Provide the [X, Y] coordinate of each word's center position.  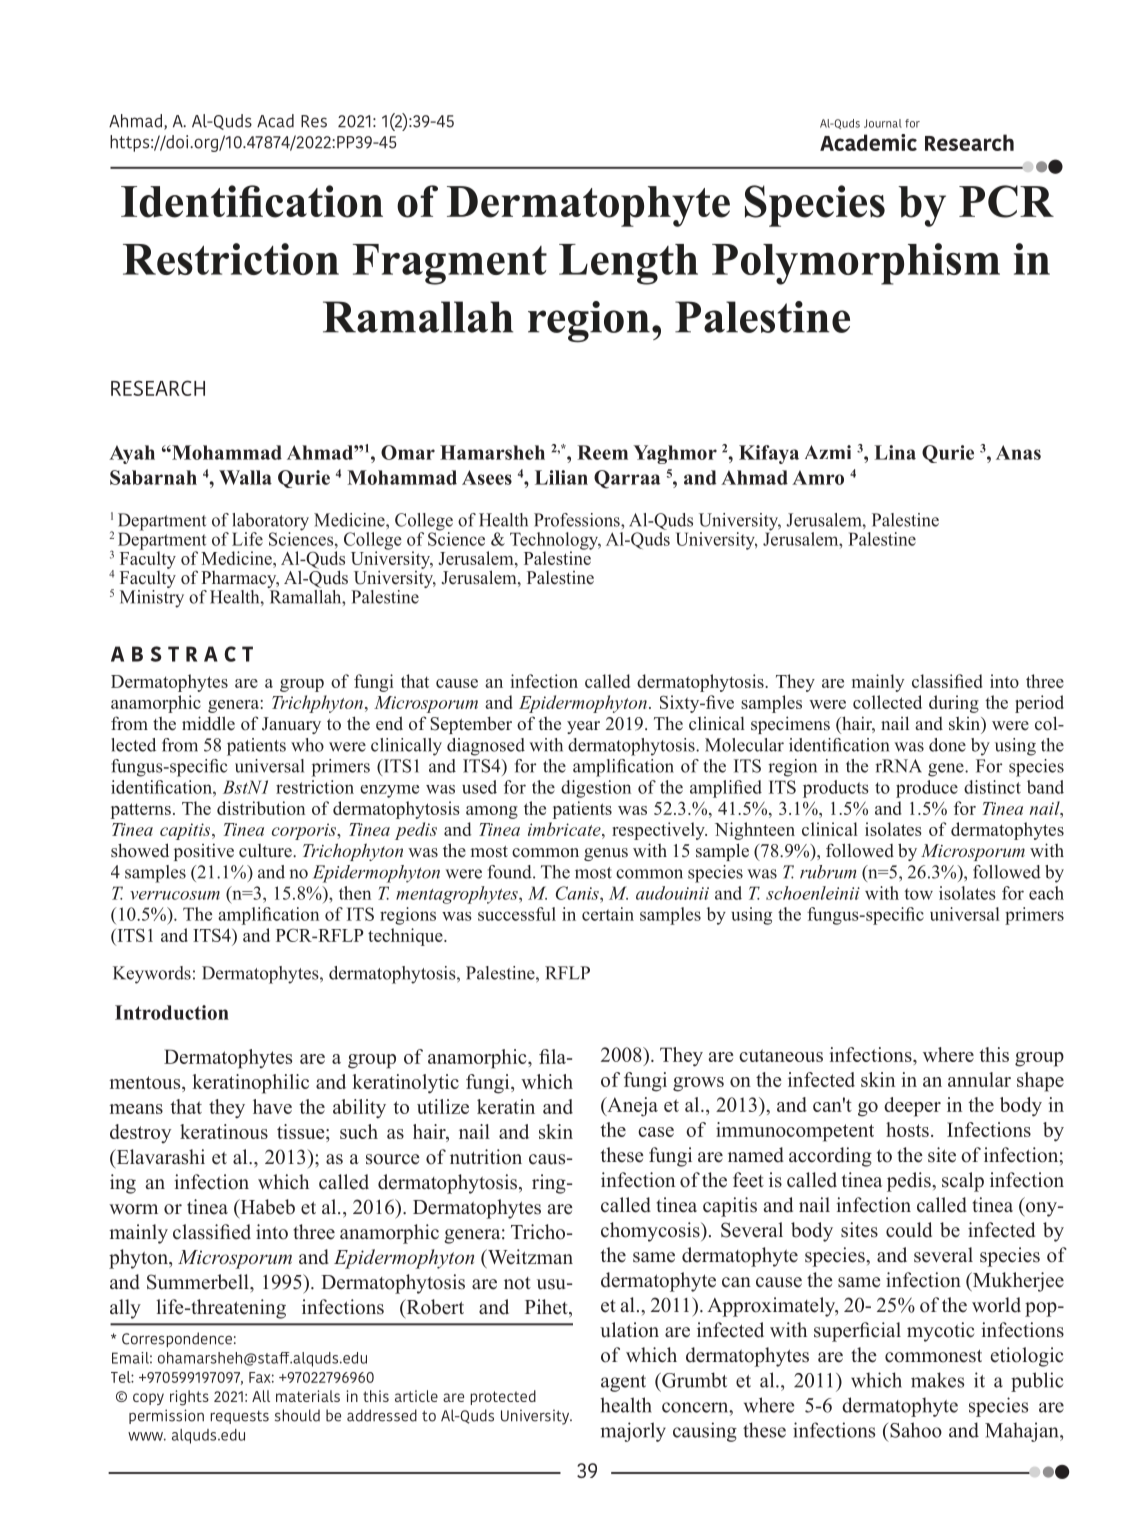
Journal [883, 123]
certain [608, 914]
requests [240, 1417]
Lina [895, 452]
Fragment [450, 264]
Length [628, 264]
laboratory [270, 523]
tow [918, 894]
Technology [555, 542]
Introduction [172, 1012]
